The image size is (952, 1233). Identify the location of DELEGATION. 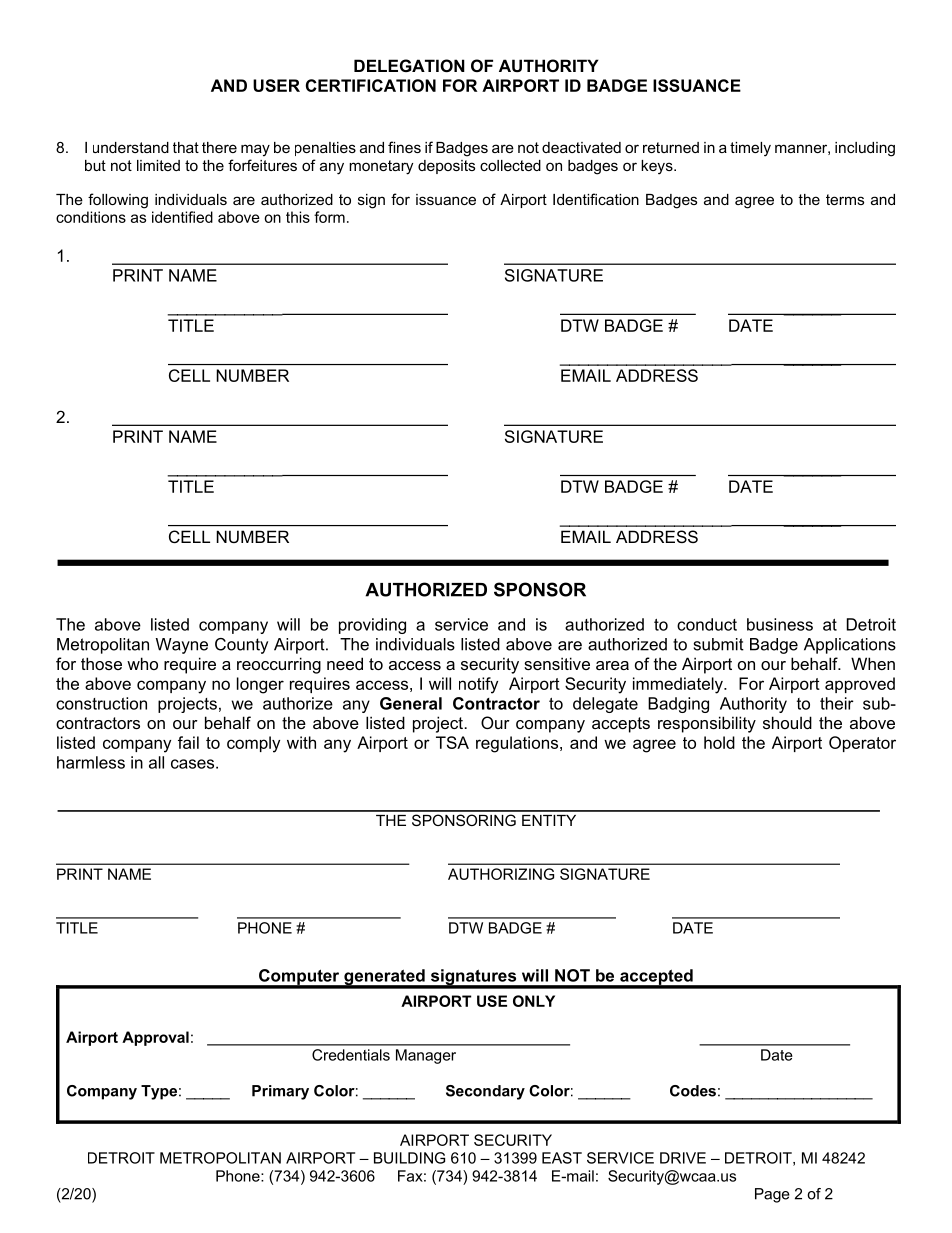
(409, 65).
